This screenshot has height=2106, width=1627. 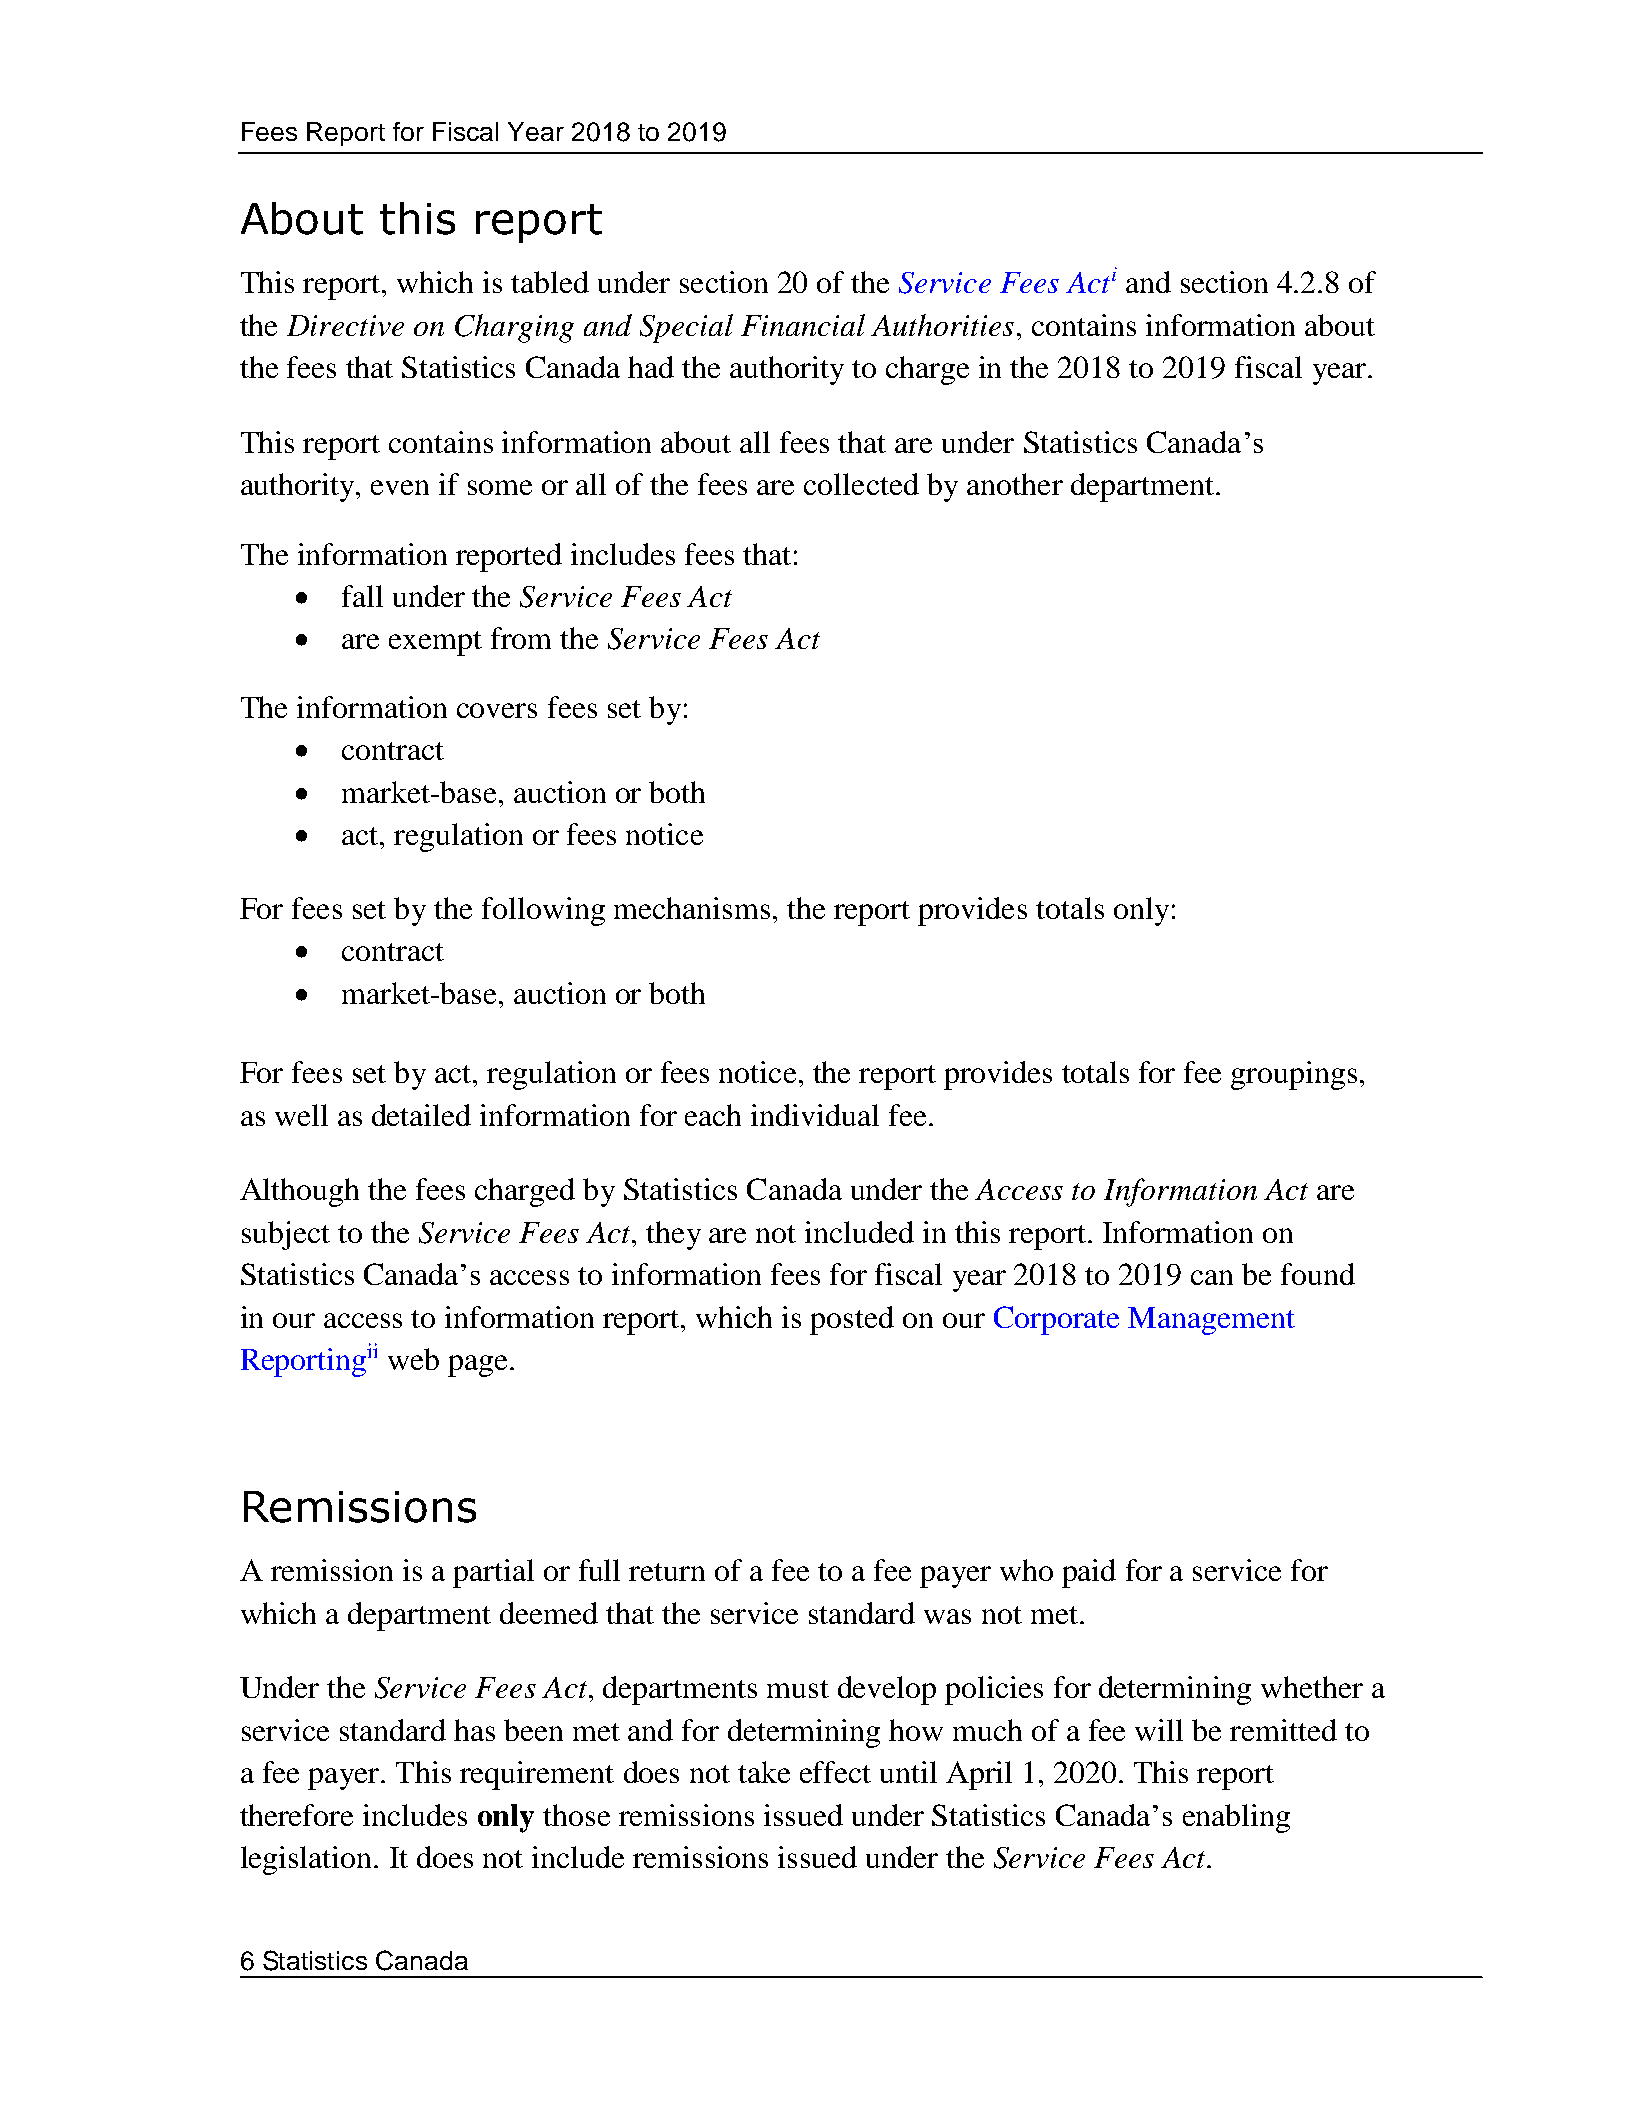 What do you see at coordinates (1236, 1818) in the screenshot?
I see `enabling` at bounding box center [1236, 1818].
